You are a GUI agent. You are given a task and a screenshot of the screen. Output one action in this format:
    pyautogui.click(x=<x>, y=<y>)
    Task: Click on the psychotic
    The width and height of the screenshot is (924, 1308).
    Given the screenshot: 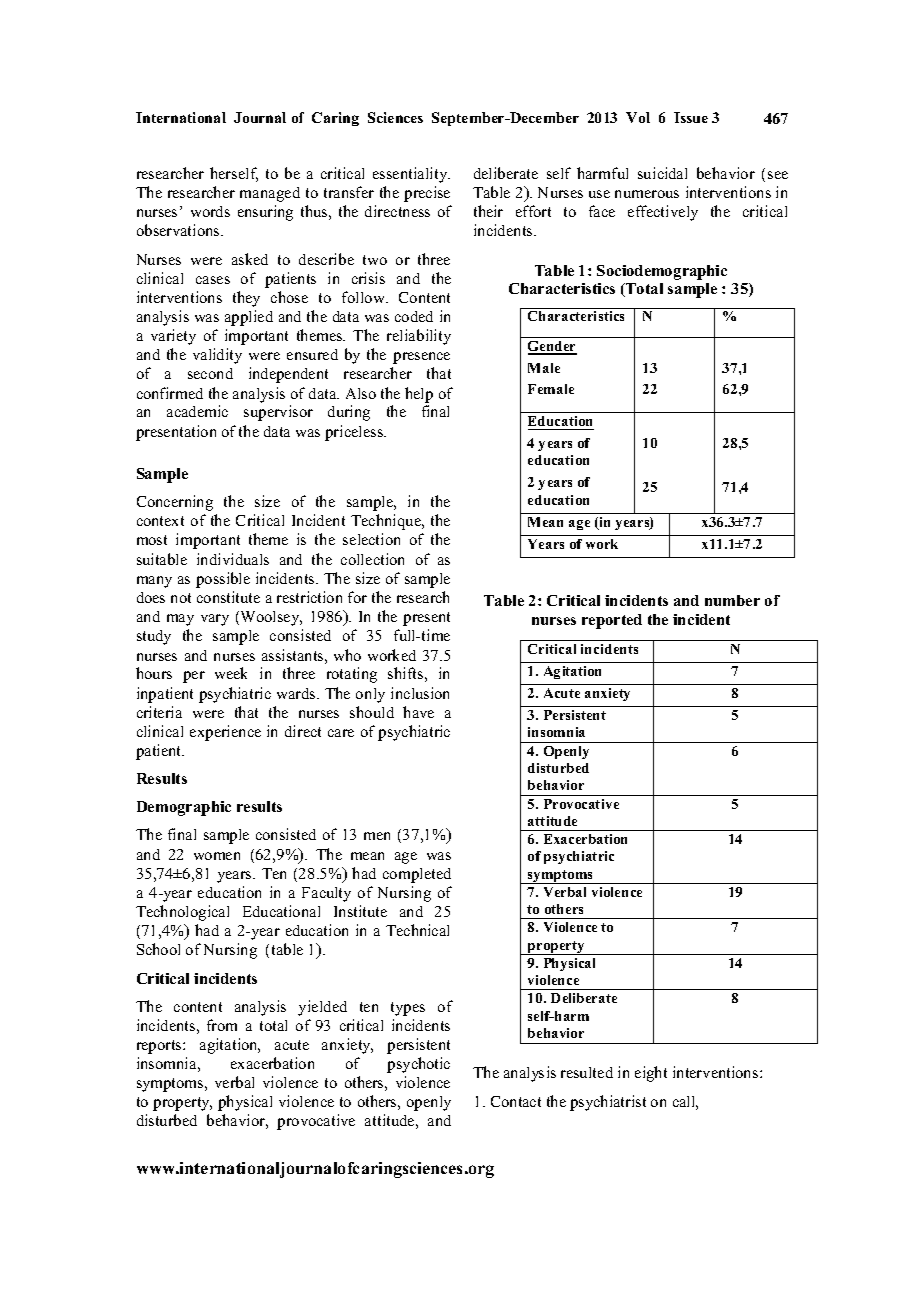 What is the action you would take?
    pyautogui.click(x=418, y=1065)
